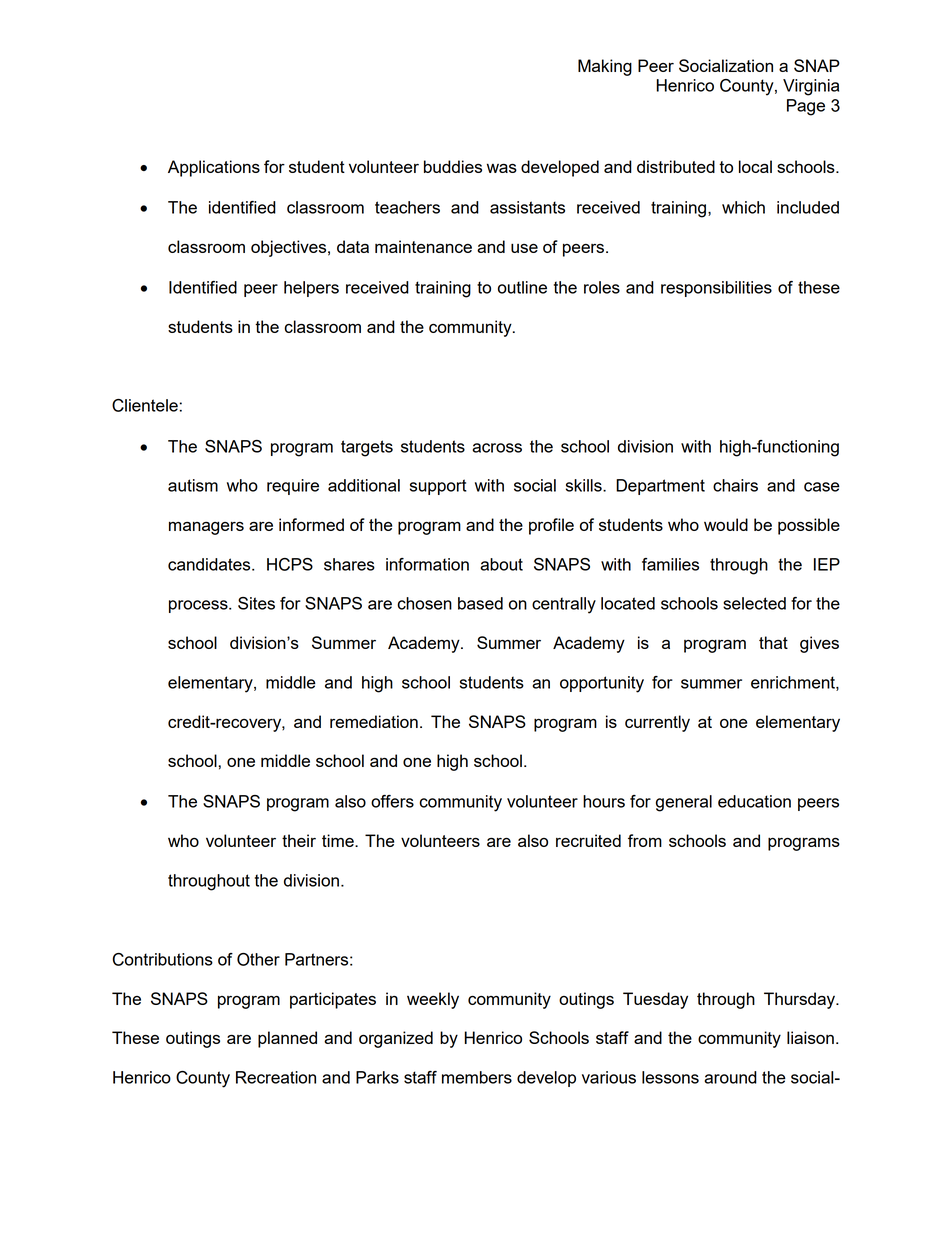 The width and height of the screenshot is (952, 1233). Describe the element at coordinates (477, 1077) in the screenshot. I see `members` at that location.
